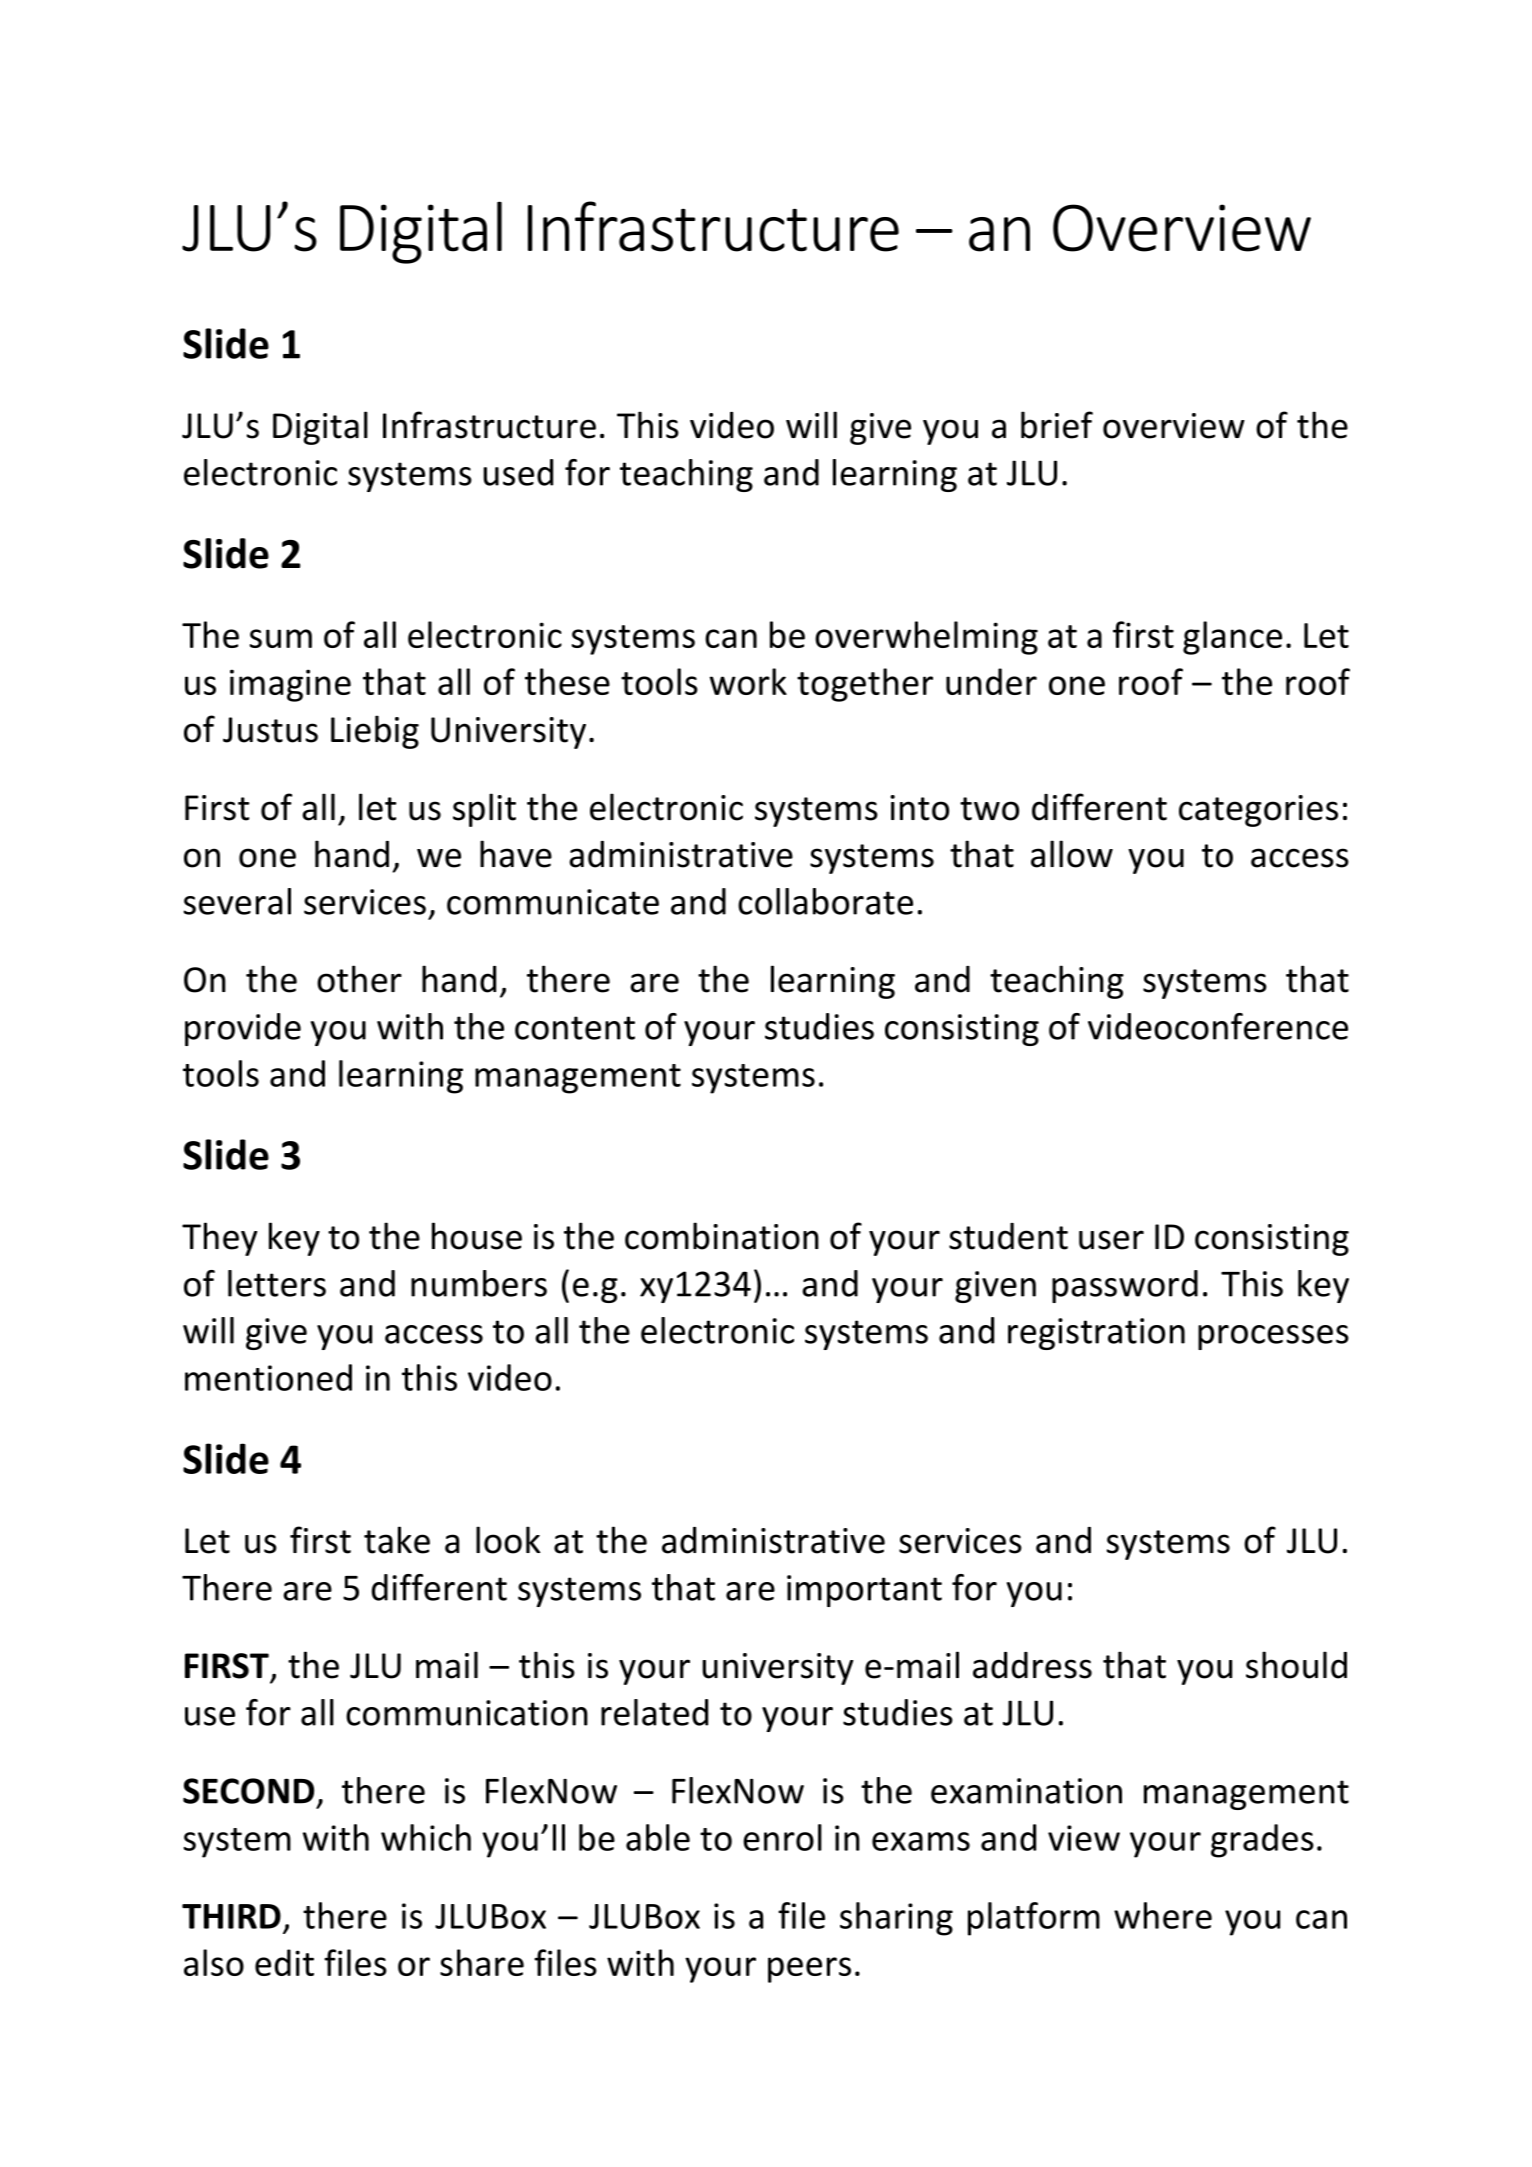  What do you see at coordinates (290, 685) in the screenshot?
I see `imagine` at bounding box center [290, 685].
